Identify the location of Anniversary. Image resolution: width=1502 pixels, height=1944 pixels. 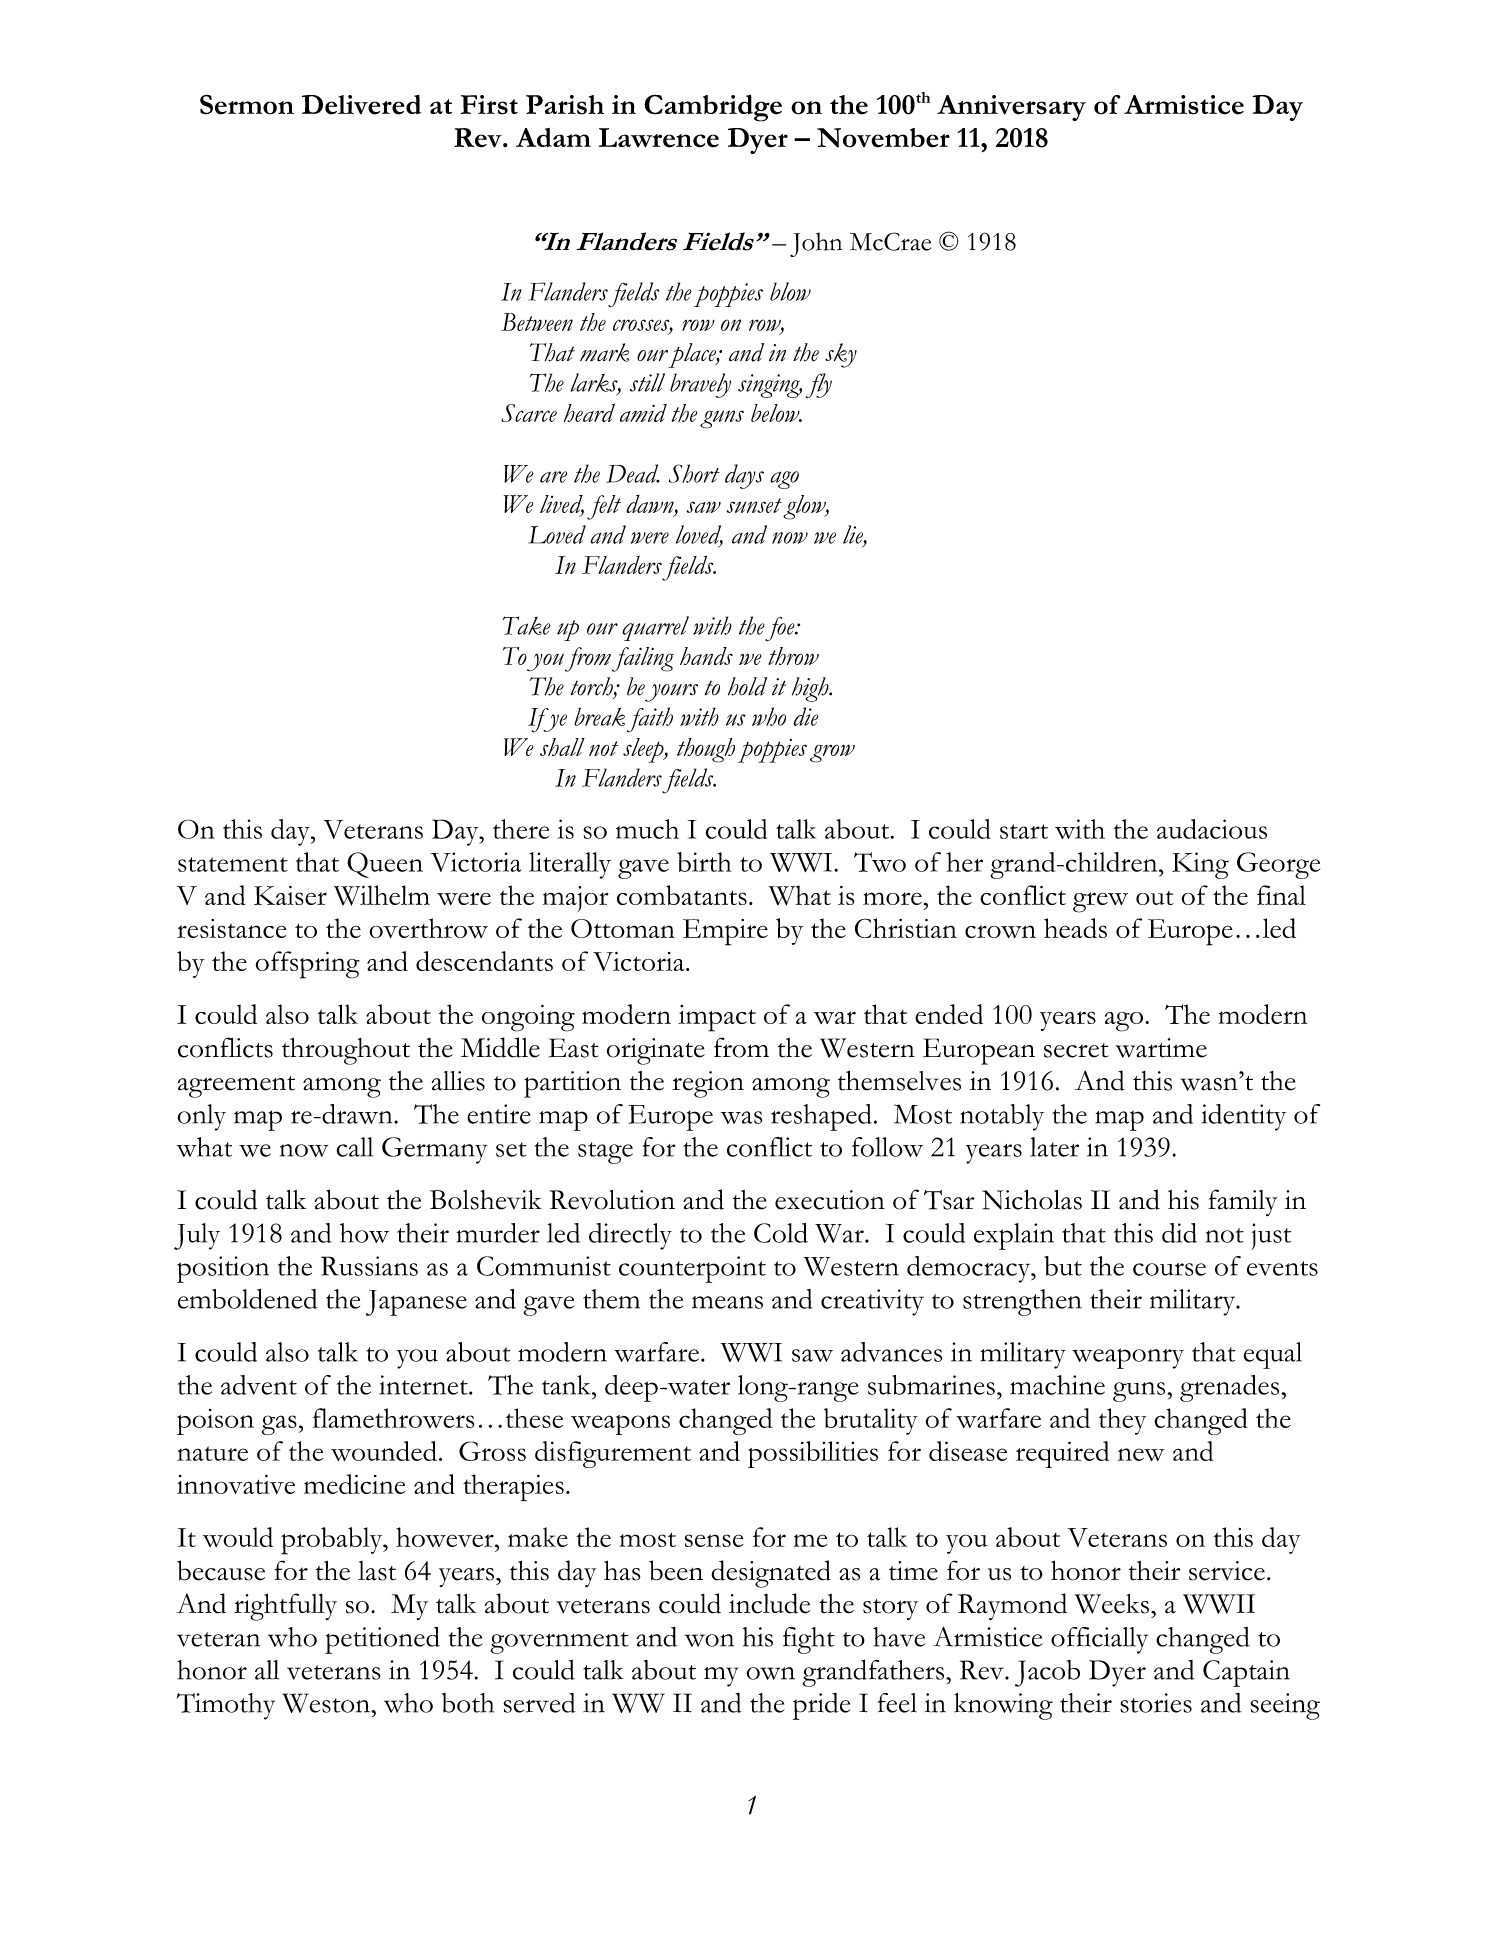
(1011, 108).
